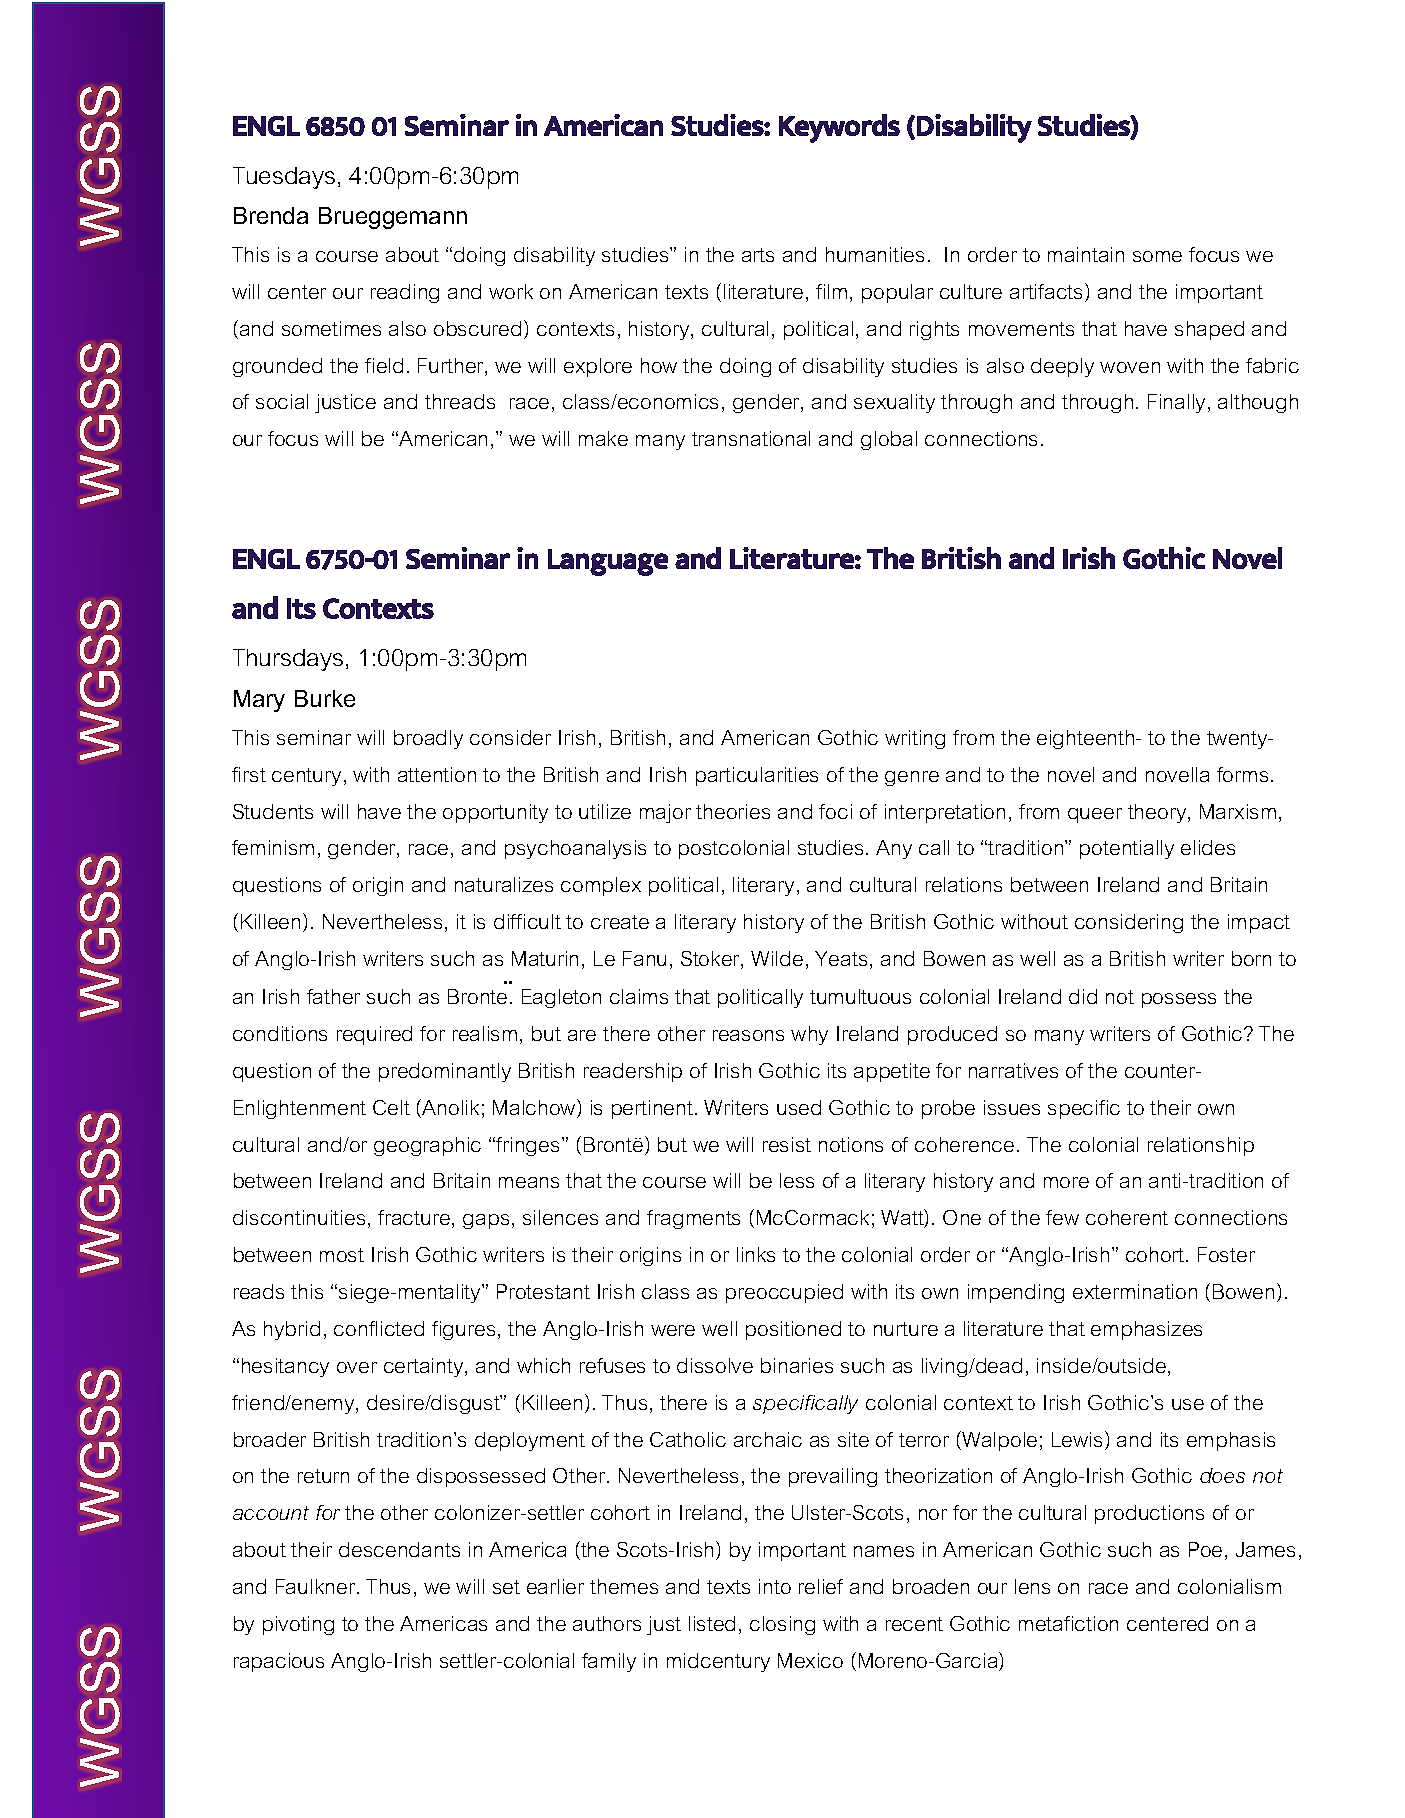 The width and height of the screenshot is (1405, 1818). Describe the element at coordinates (427, 1146) in the screenshot. I see `geographic` at that location.
